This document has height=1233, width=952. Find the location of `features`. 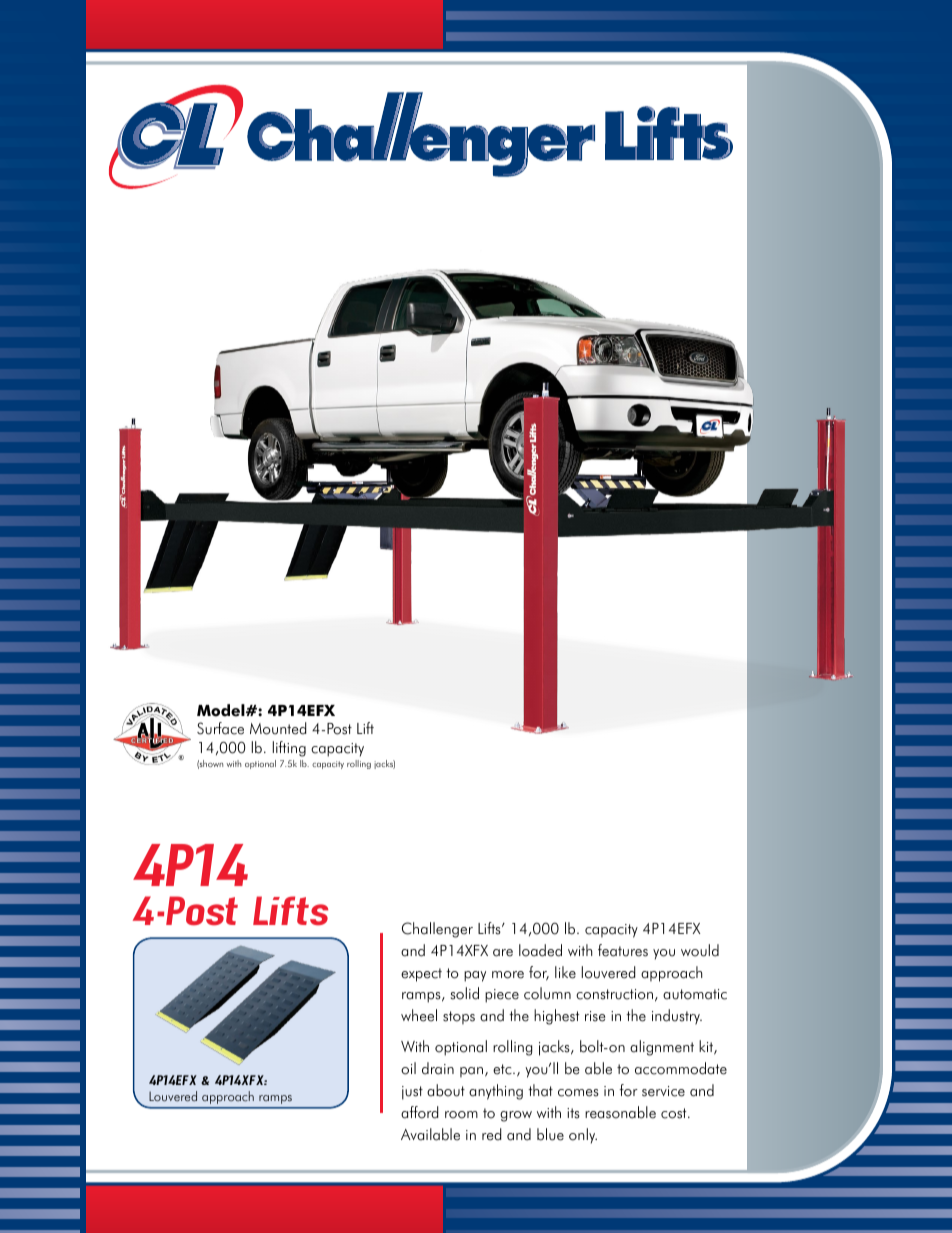

features is located at coordinates (623, 950).
